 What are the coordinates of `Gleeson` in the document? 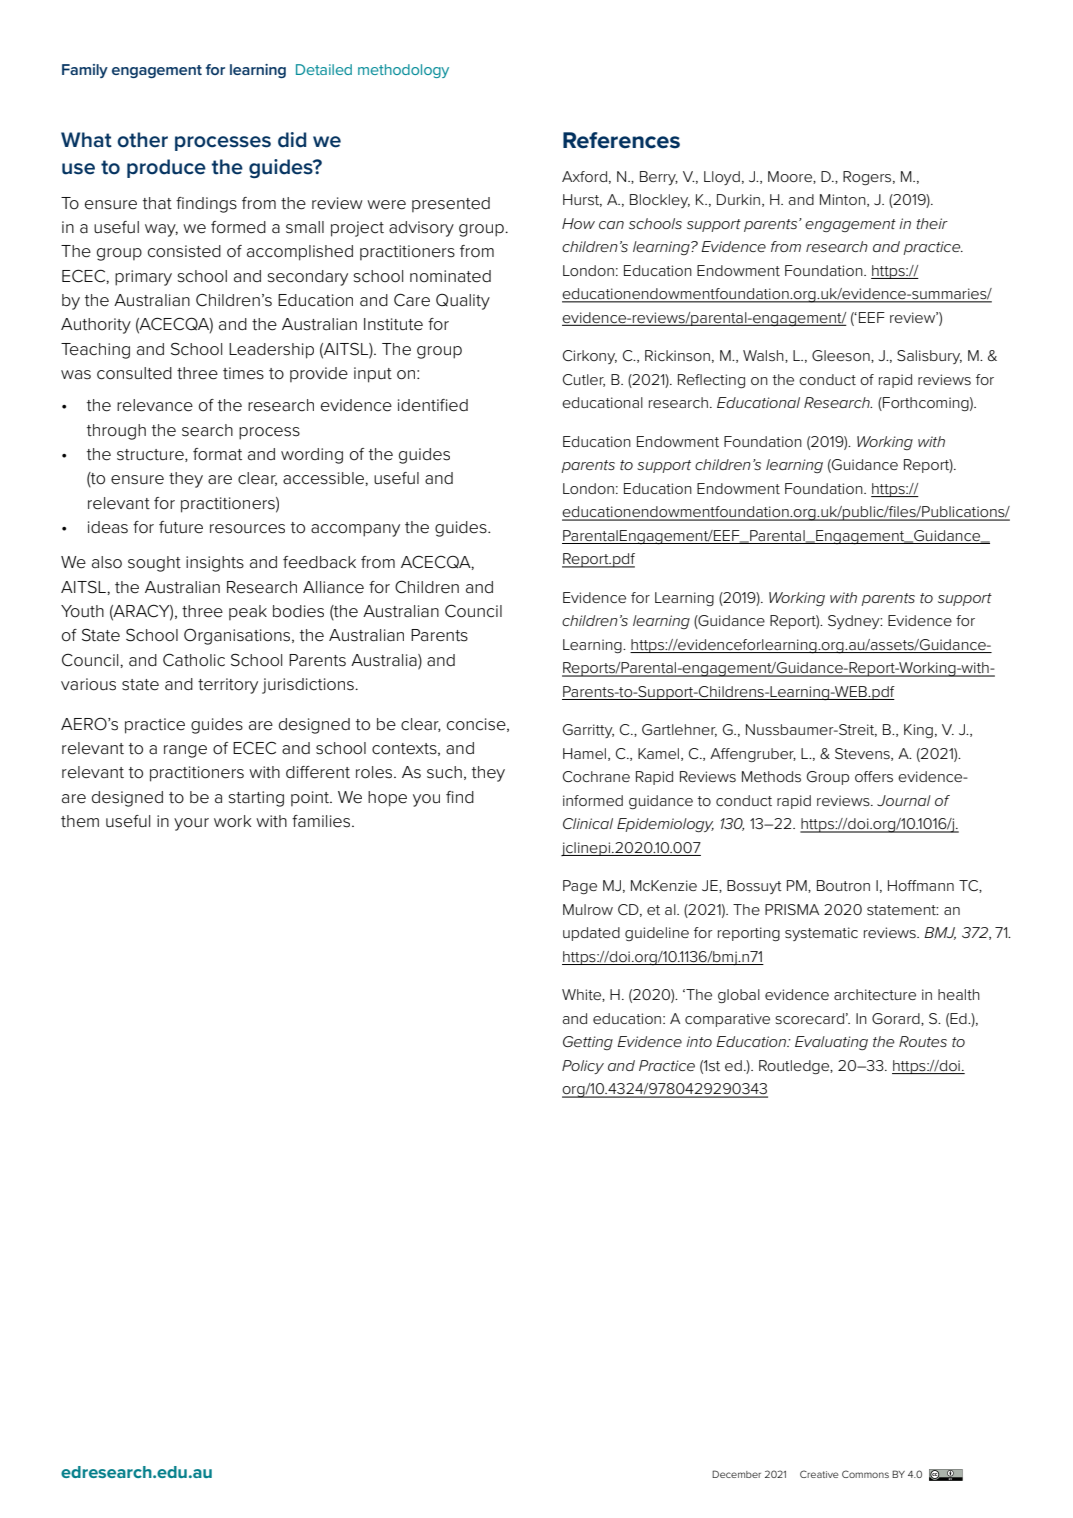 It's located at (842, 356).
